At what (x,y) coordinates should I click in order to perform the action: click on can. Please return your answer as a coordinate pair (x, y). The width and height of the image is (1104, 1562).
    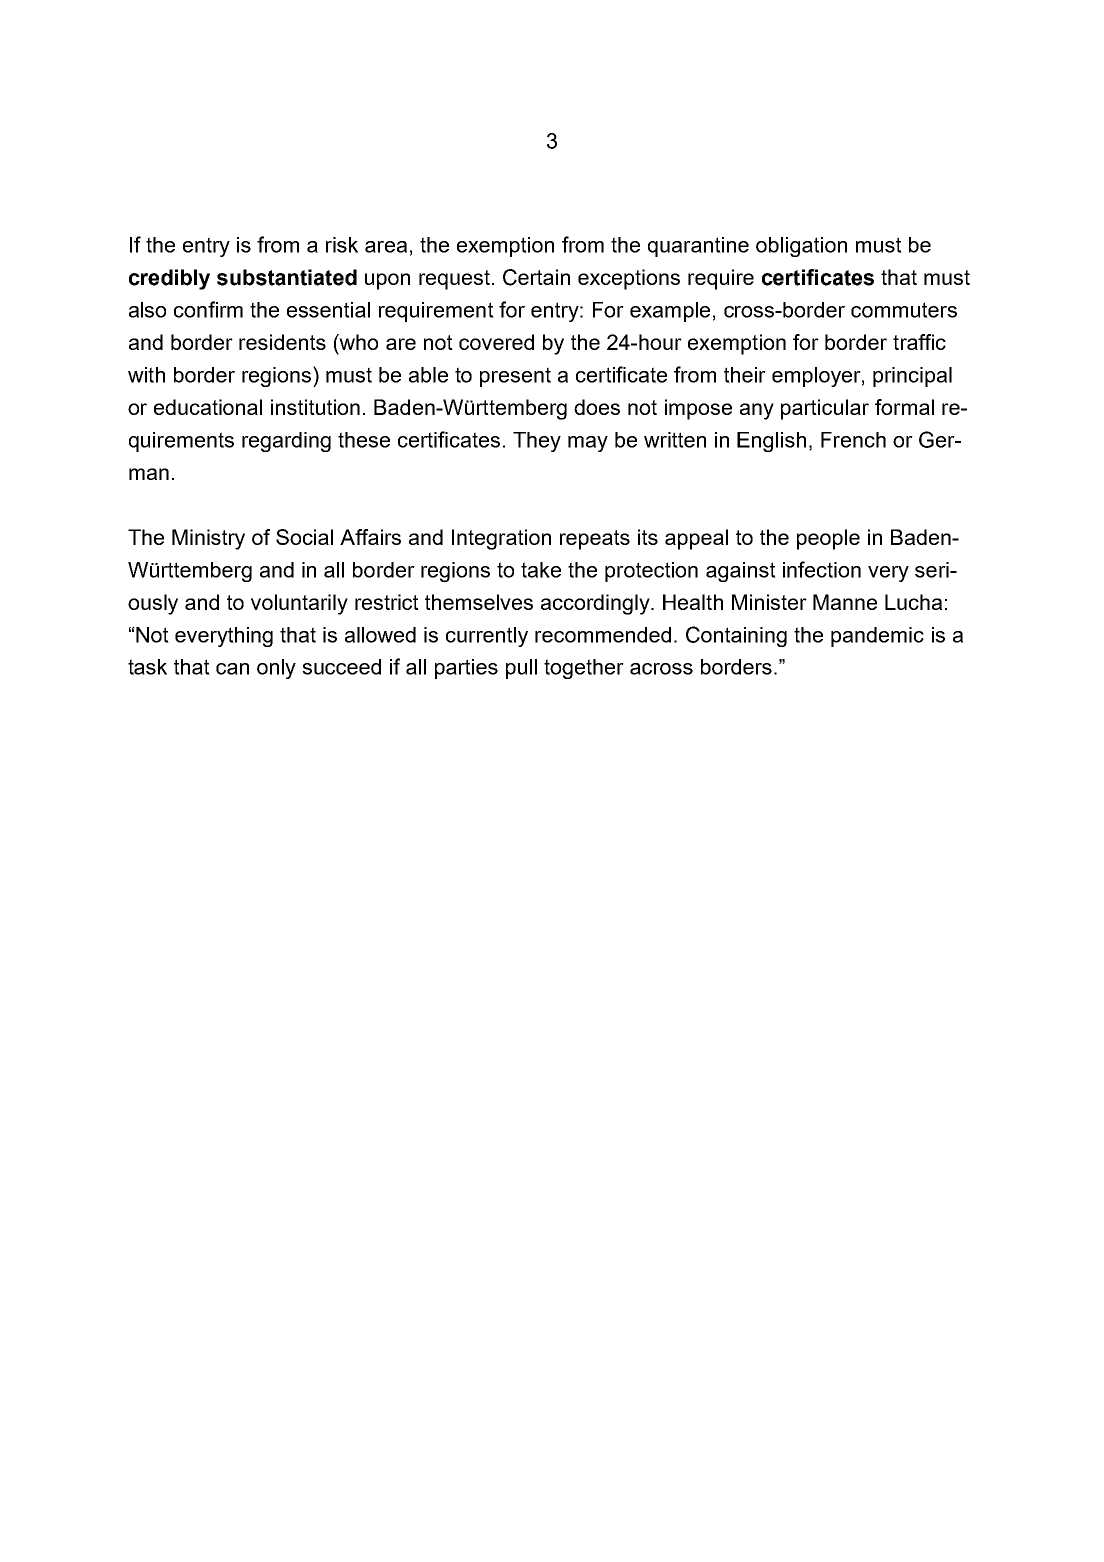
    Looking at the image, I should click on (232, 669).
